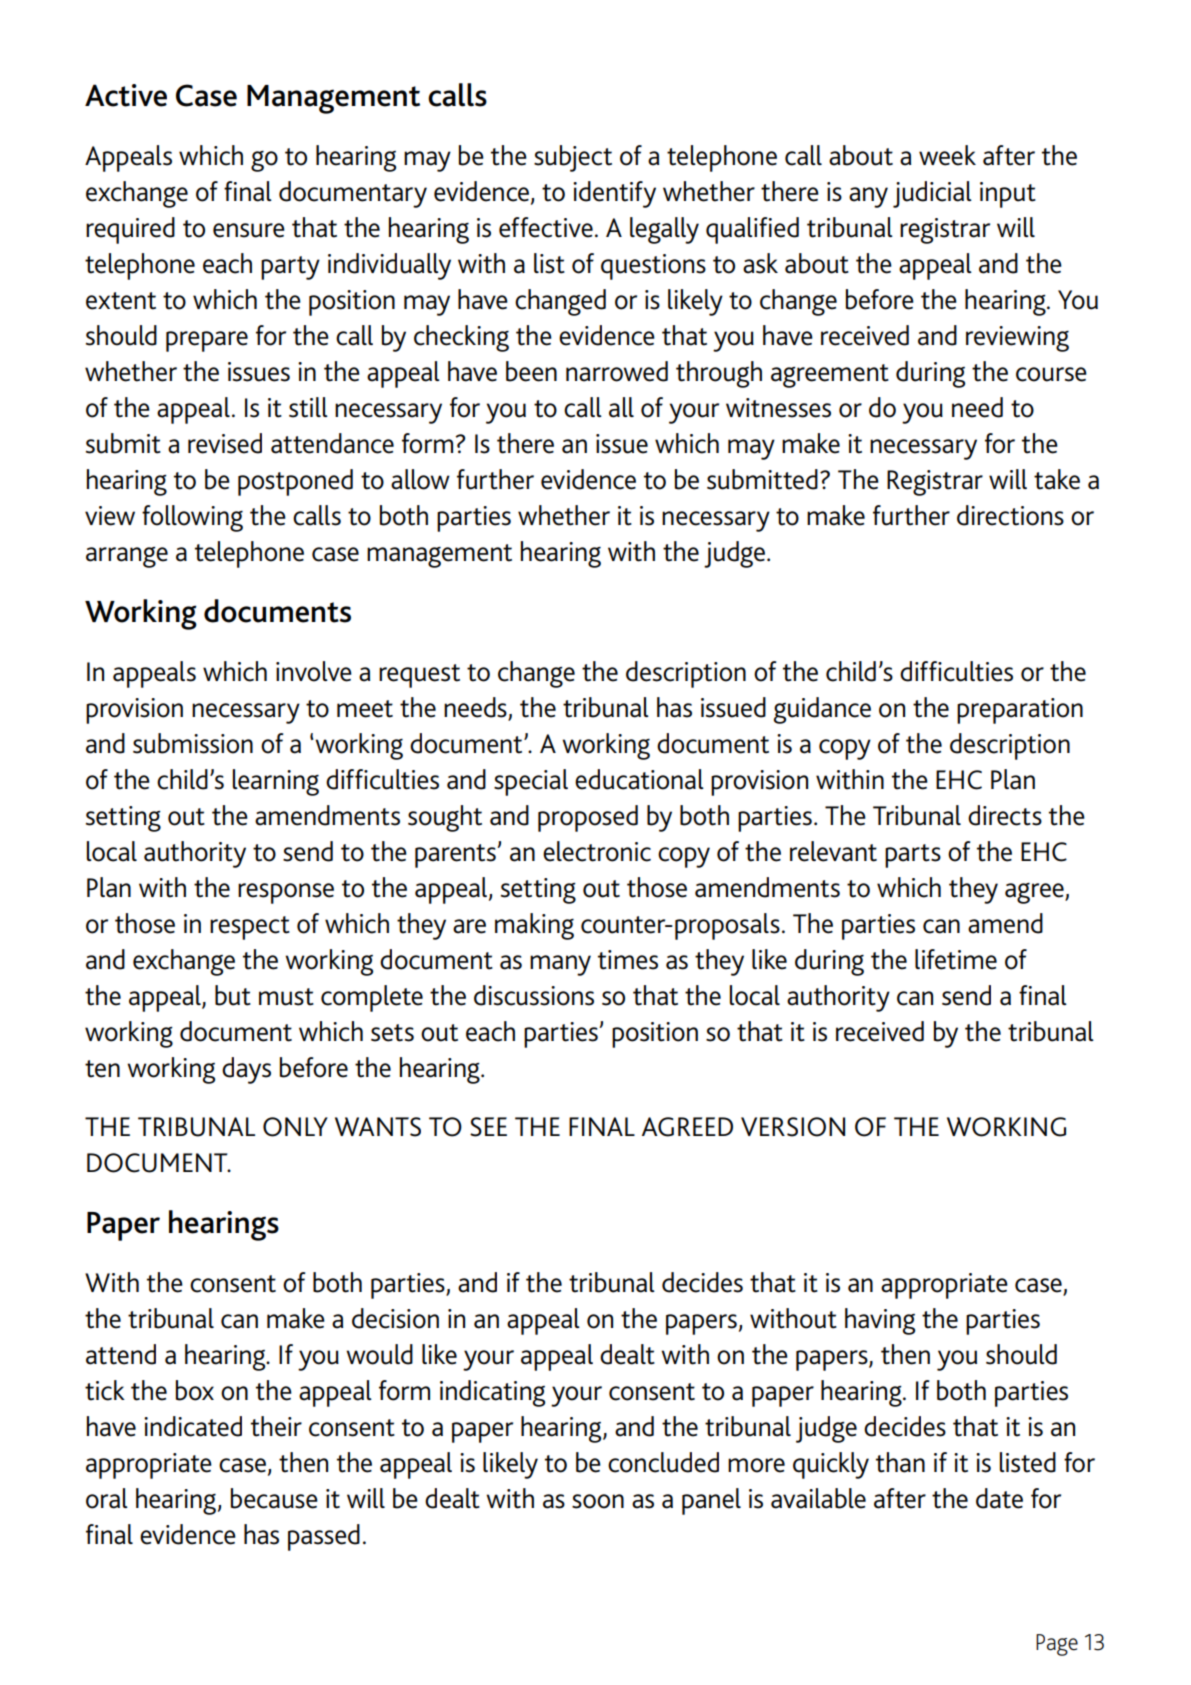  I want to click on response, so click(286, 893).
